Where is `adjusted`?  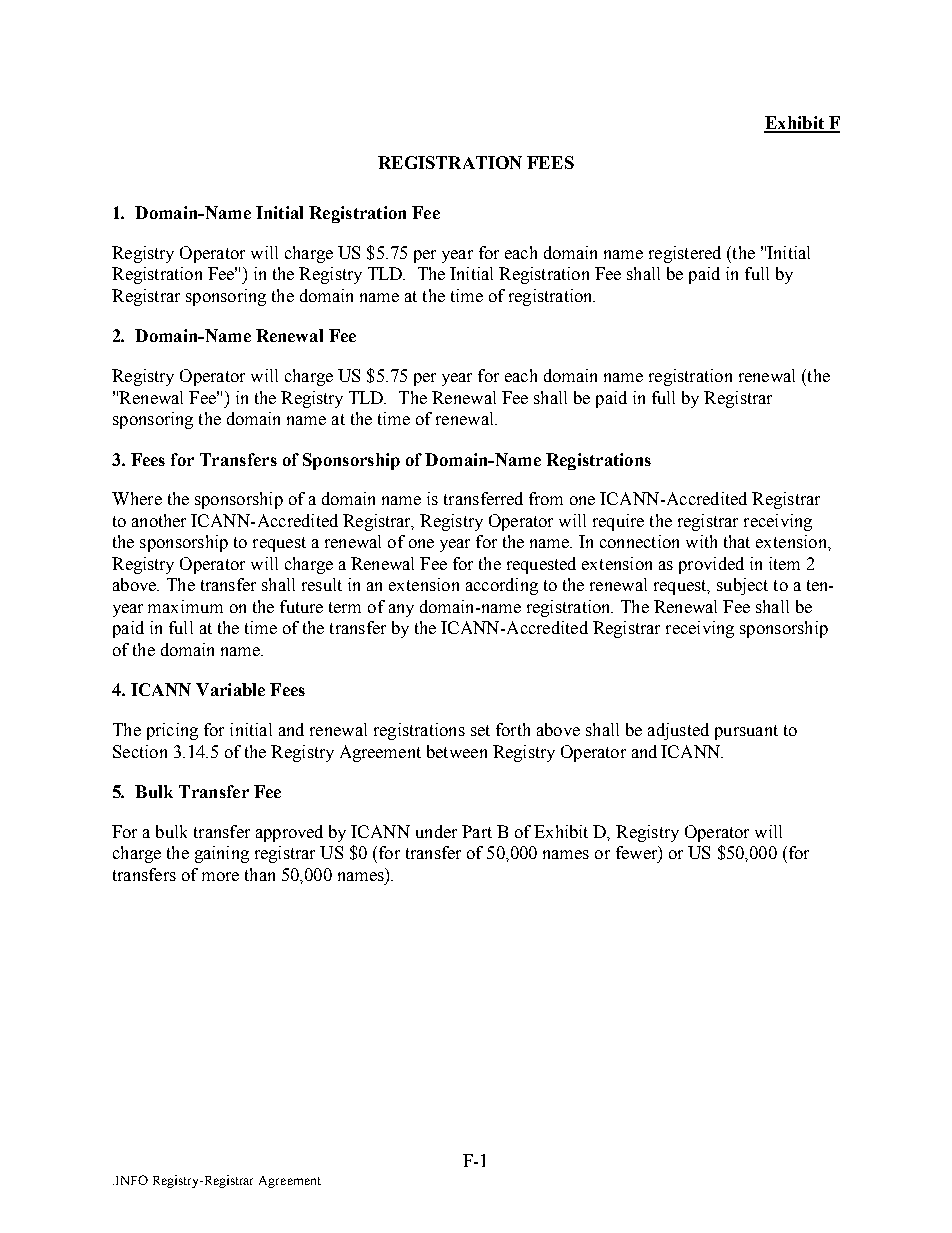 adjusted is located at coordinates (678, 731).
